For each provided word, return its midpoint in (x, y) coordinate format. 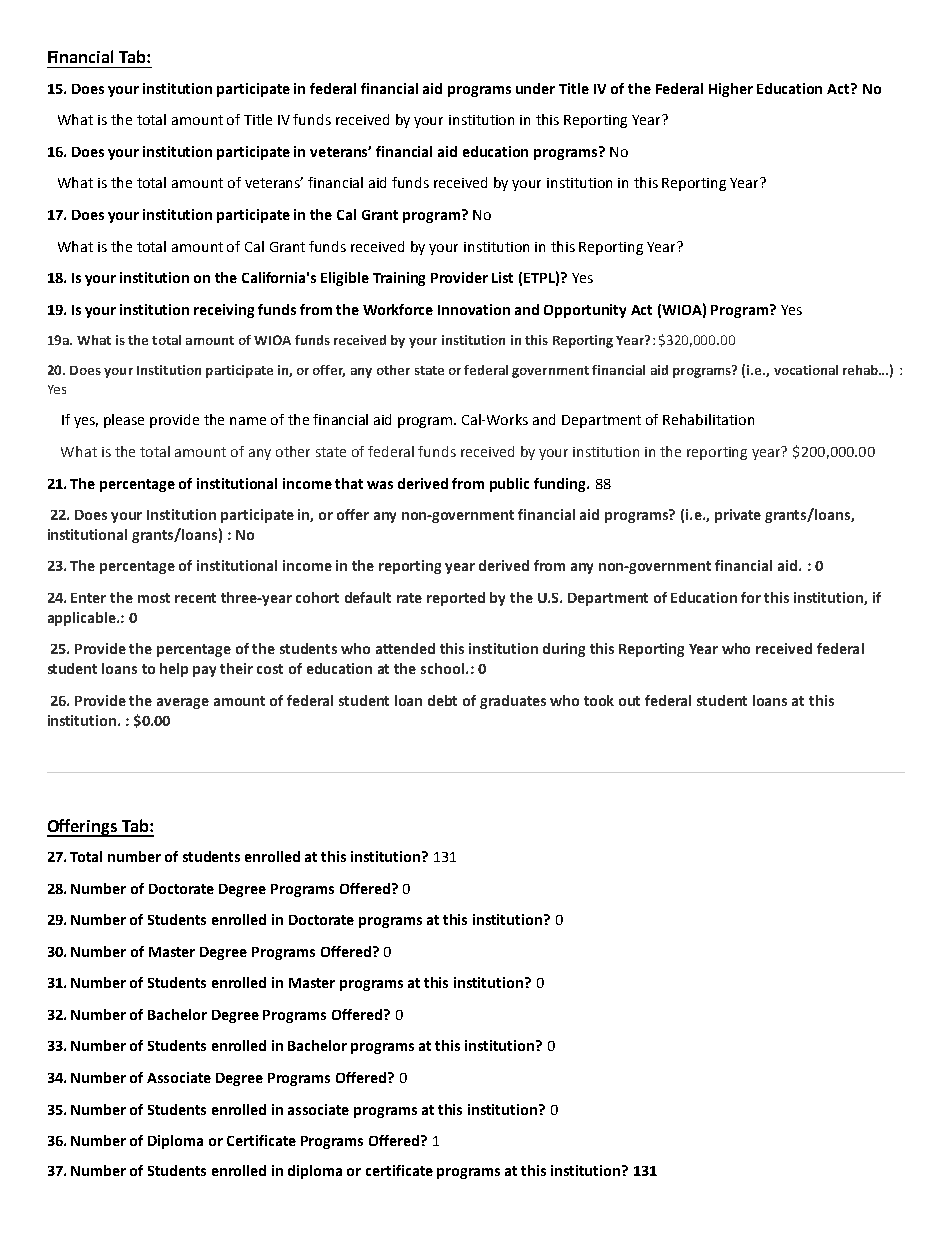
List (502, 277)
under (535, 88)
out (629, 701)
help (174, 670)
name (248, 421)
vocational (806, 370)
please (124, 421)
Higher (731, 90)
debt (442, 700)
